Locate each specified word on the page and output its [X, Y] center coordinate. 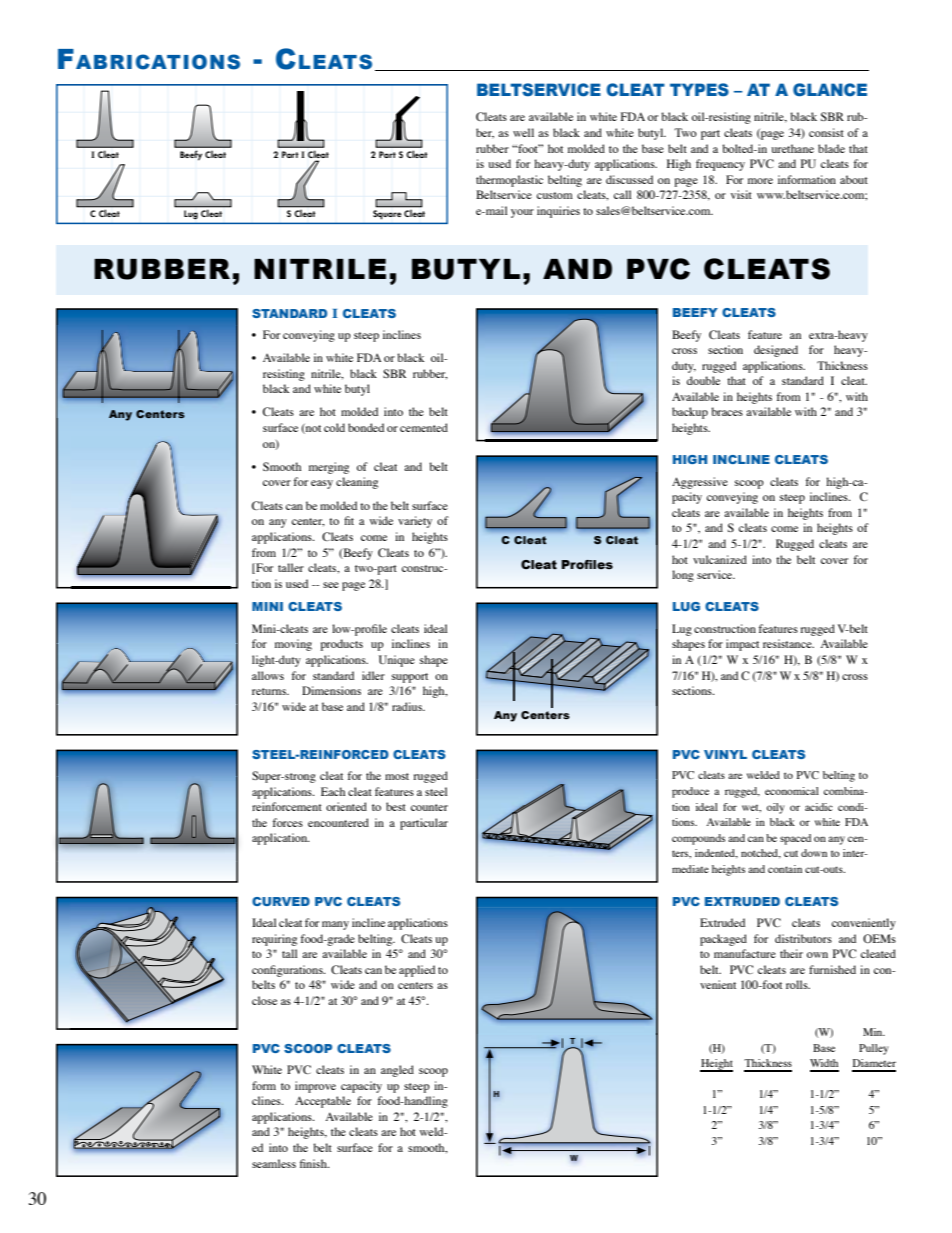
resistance [788, 643]
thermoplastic [509, 181]
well [523, 132]
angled [397, 1071]
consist [826, 132]
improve [315, 1087]
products [342, 645]
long [683, 576]
